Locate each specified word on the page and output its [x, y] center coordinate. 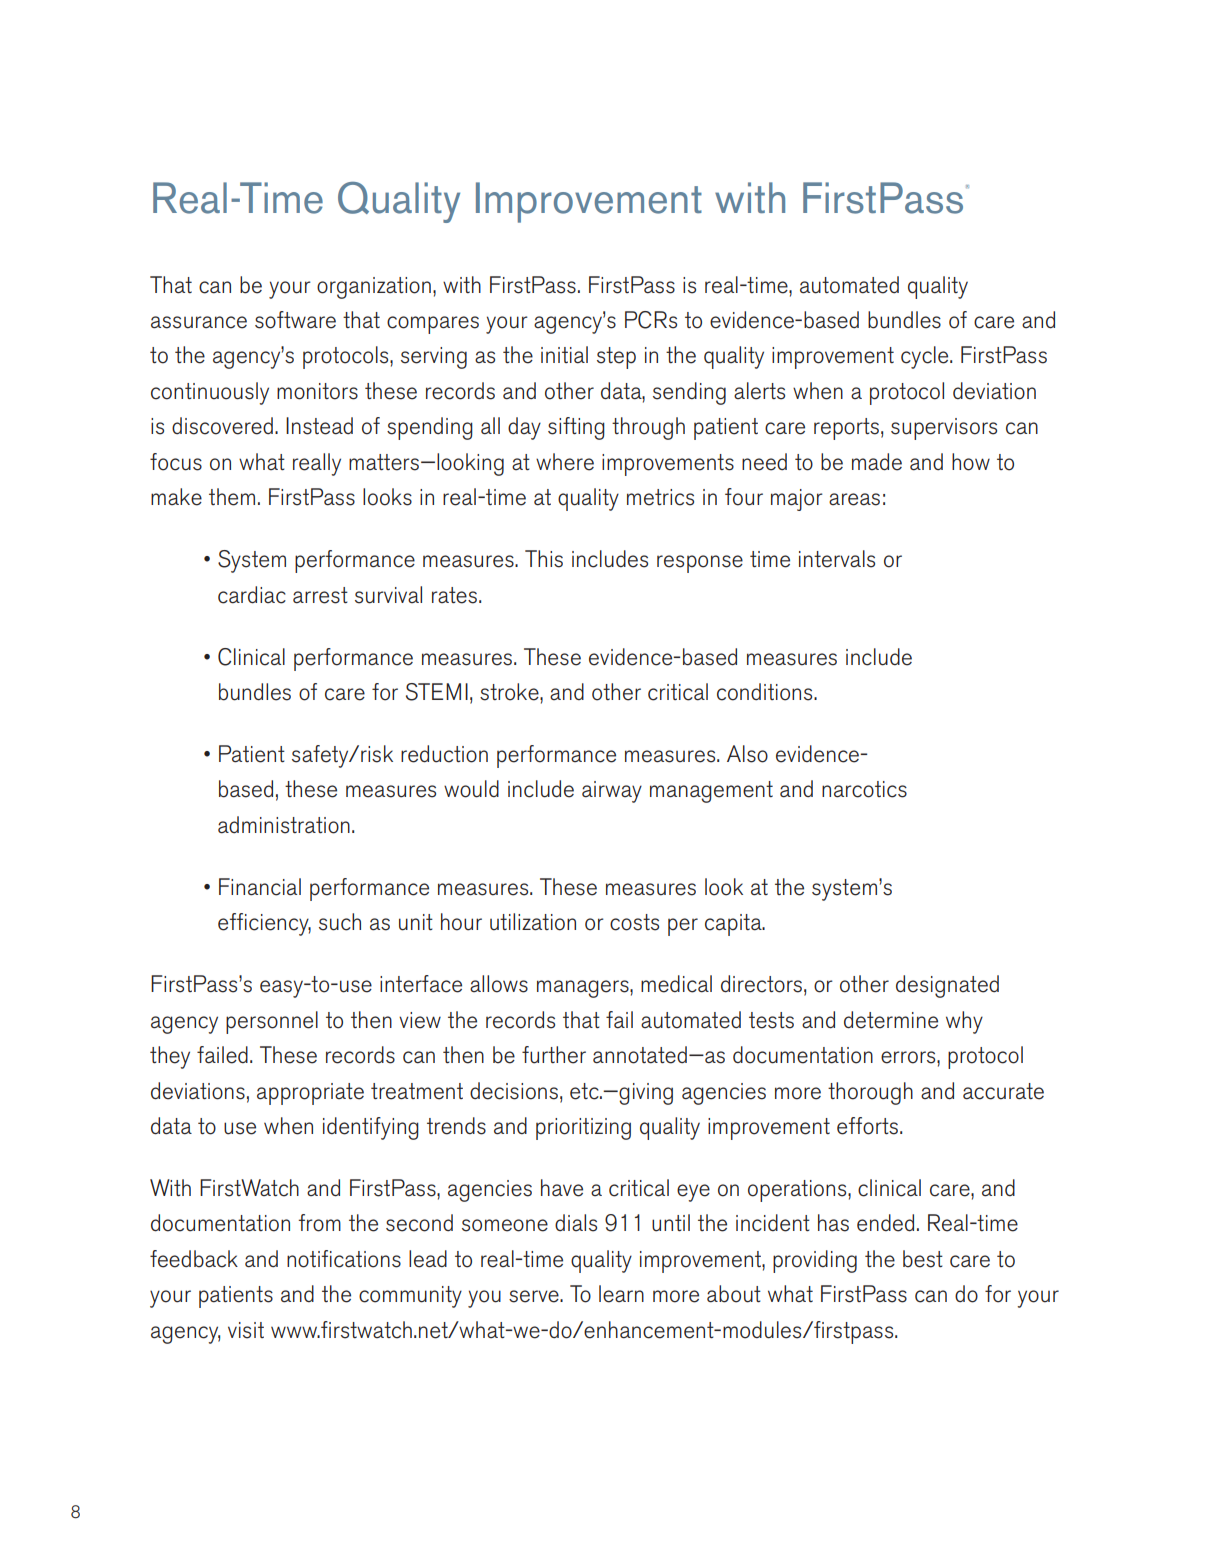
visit [246, 1330]
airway [612, 792]
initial [564, 355]
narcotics [864, 789]
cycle [926, 357]
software [295, 320]
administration [284, 825]
